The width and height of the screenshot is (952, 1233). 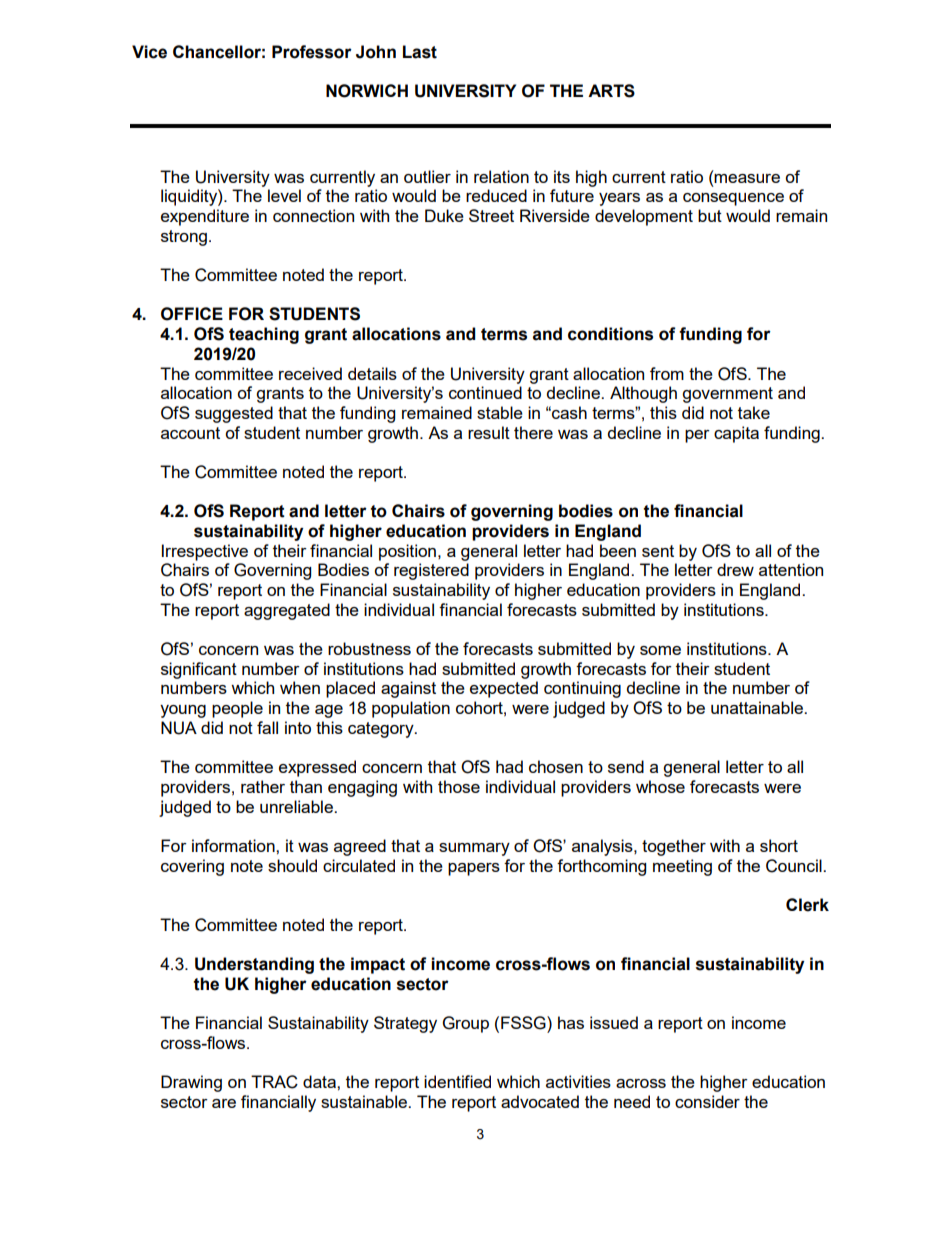 What do you see at coordinates (474, 849) in the screenshot?
I see `summary` at bounding box center [474, 849].
